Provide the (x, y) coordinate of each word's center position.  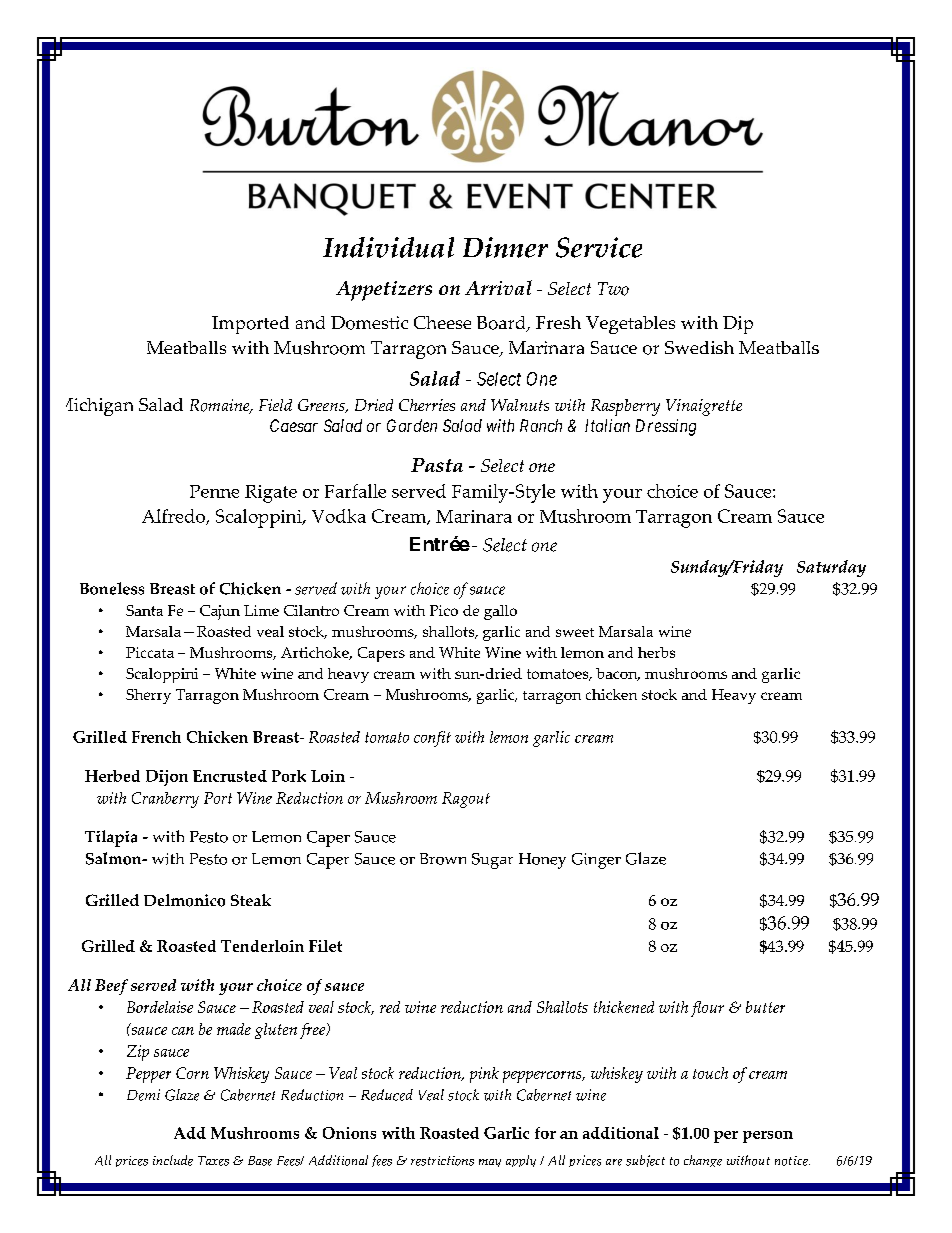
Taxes (213, 1161)
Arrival (498, 287)
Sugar (492, 861)
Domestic (369, 323)
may (490, 1163)
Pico (444, 610)
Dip (738, 325)
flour (707, 1009)
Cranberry (165, 800)
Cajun (220, 612)
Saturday (831, 568)
